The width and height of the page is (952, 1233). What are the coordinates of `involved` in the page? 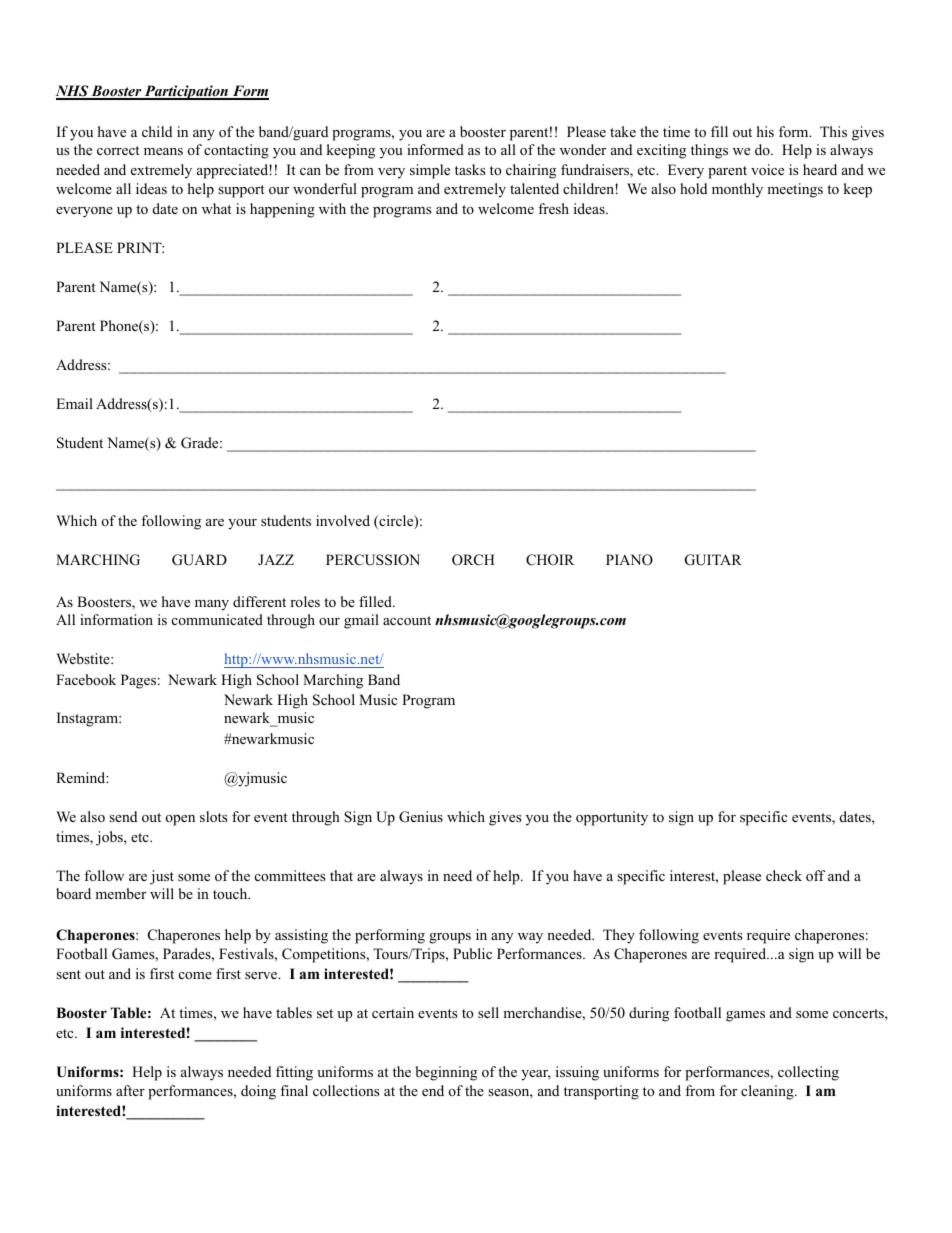 It's located at (343, 520).
